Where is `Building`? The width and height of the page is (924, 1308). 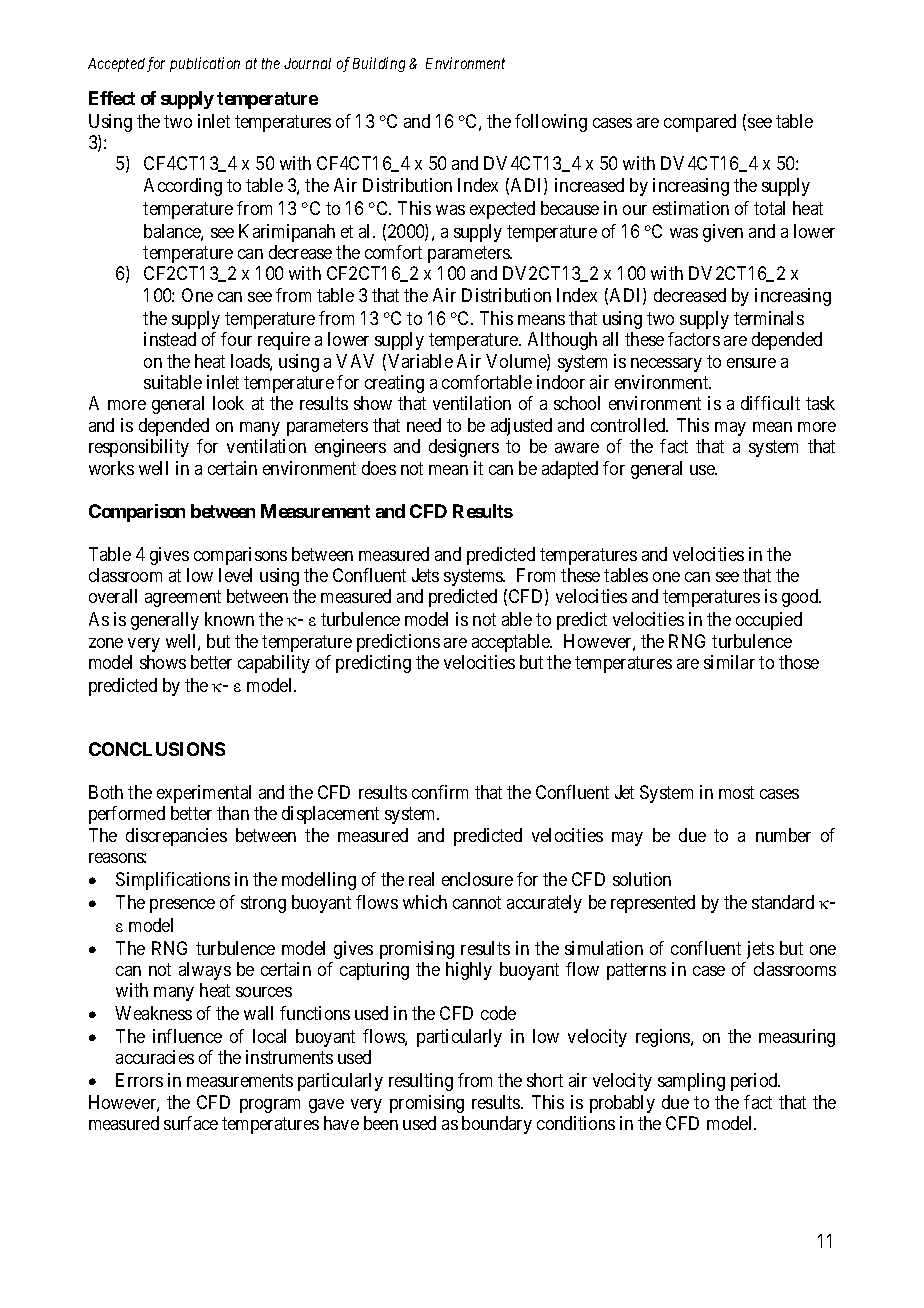 Building is located at coordinates (379, 64).
